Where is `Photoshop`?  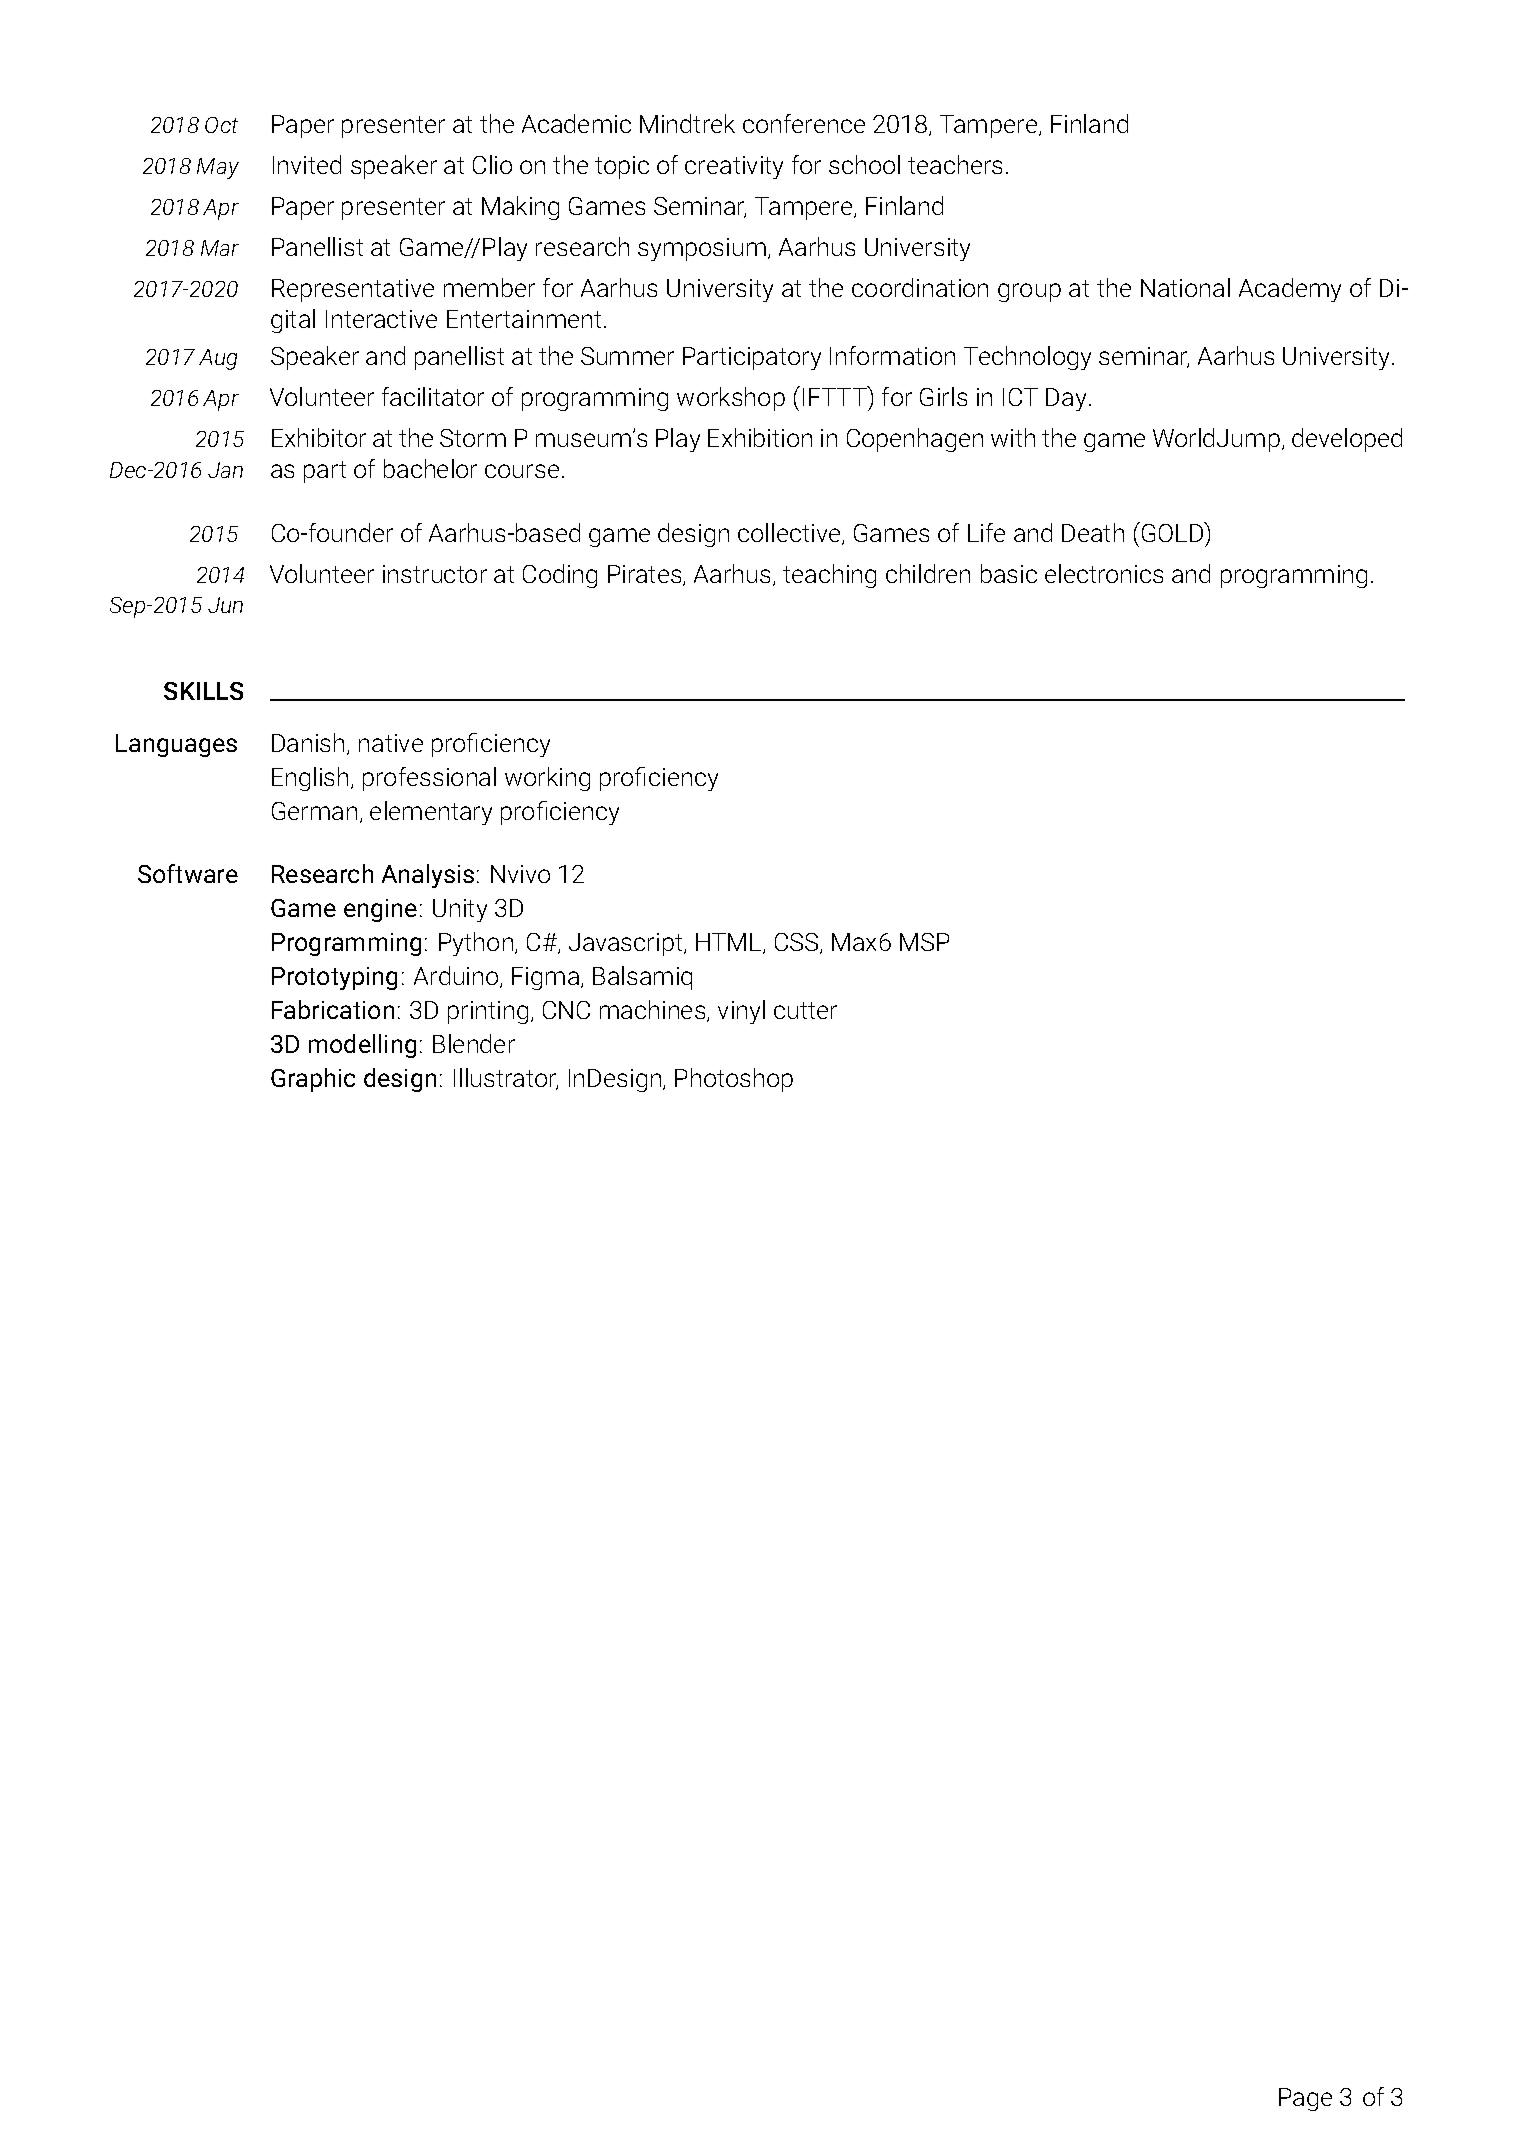
Photoshop is located at coordinates (734, 1080).
